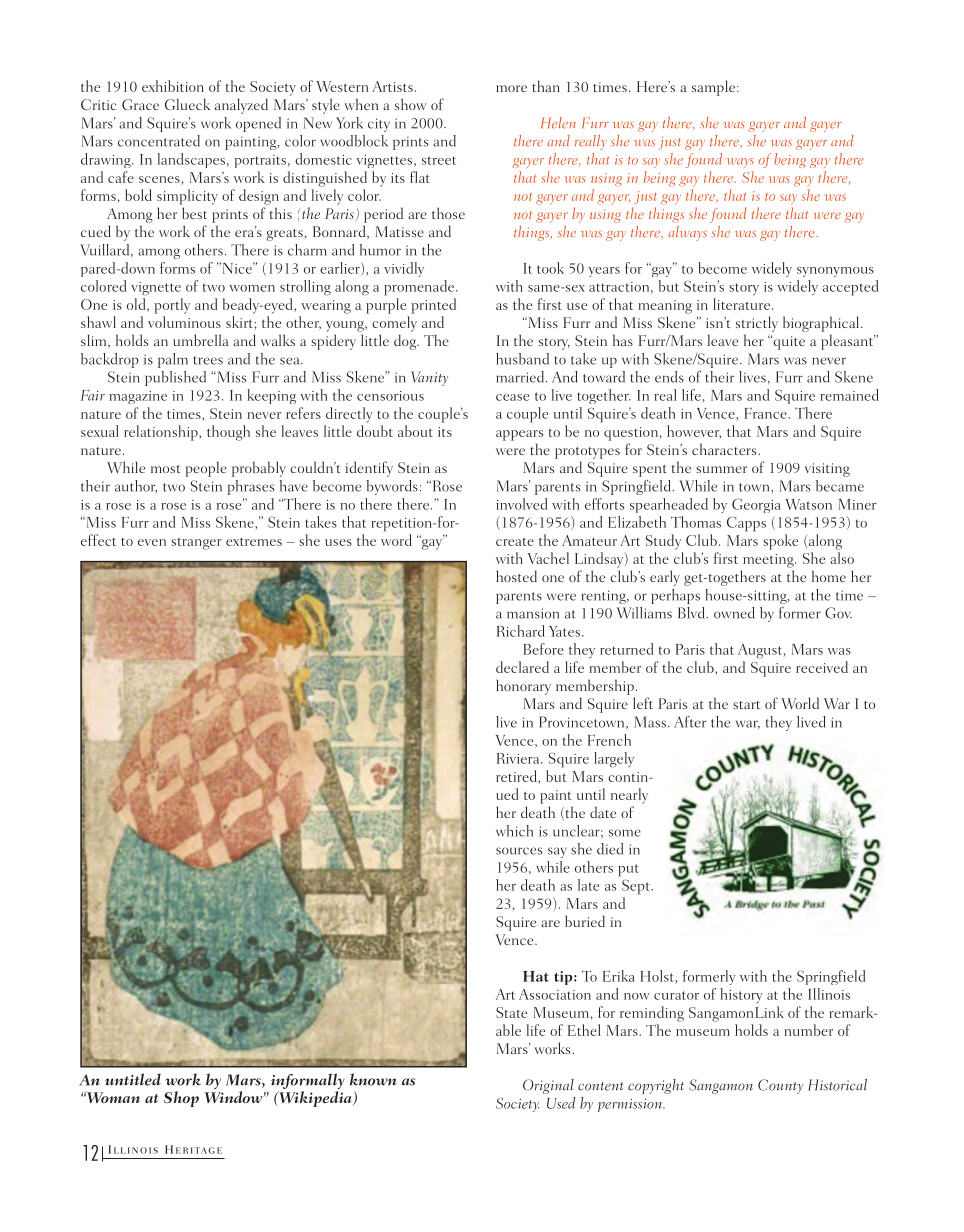  Describe the element at coordinates (757, 324) in the screenshot. I see `strictly` at that location.
